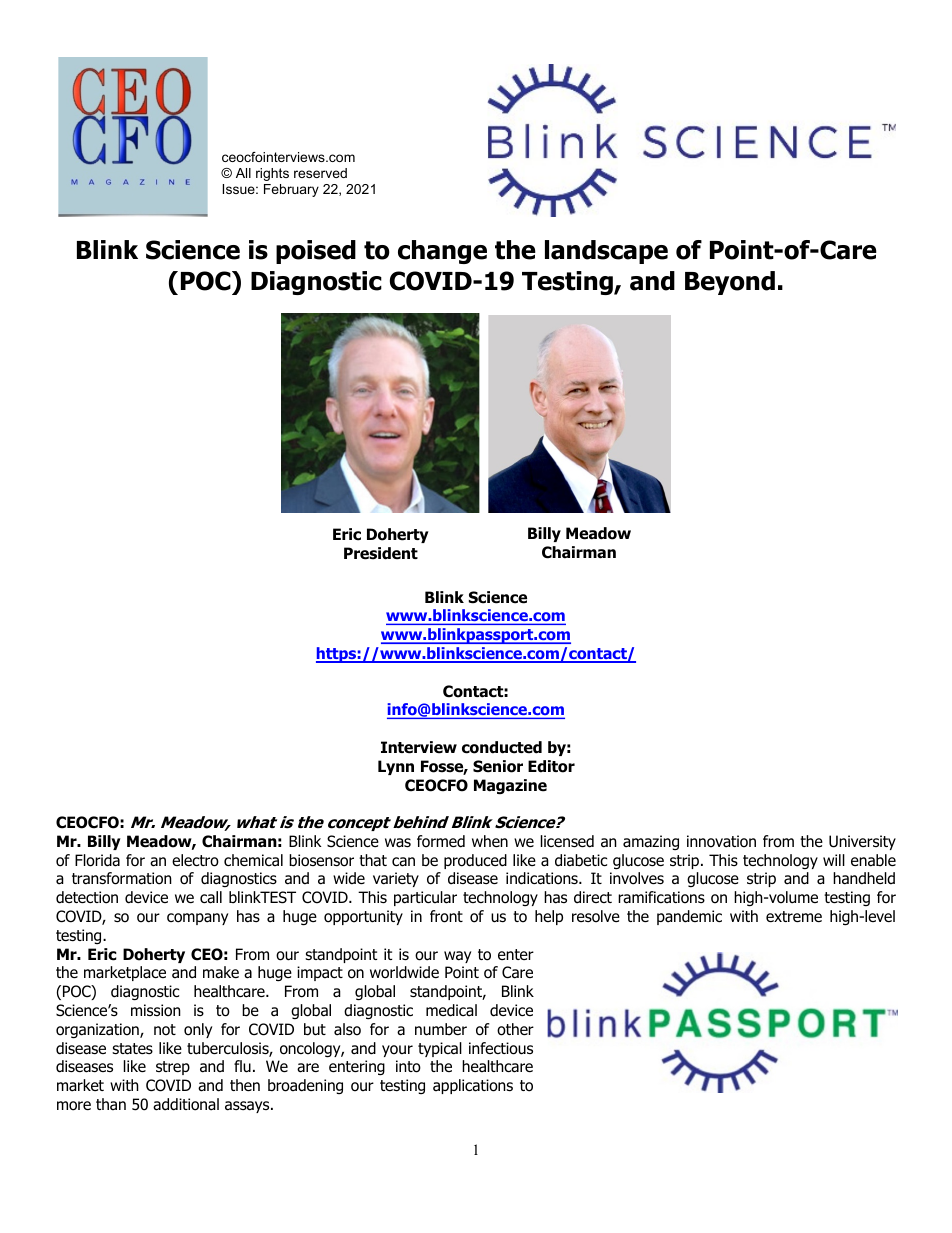 This screenshot has width=952, height=1233. I want to click on conducted, so click(502, 747).
